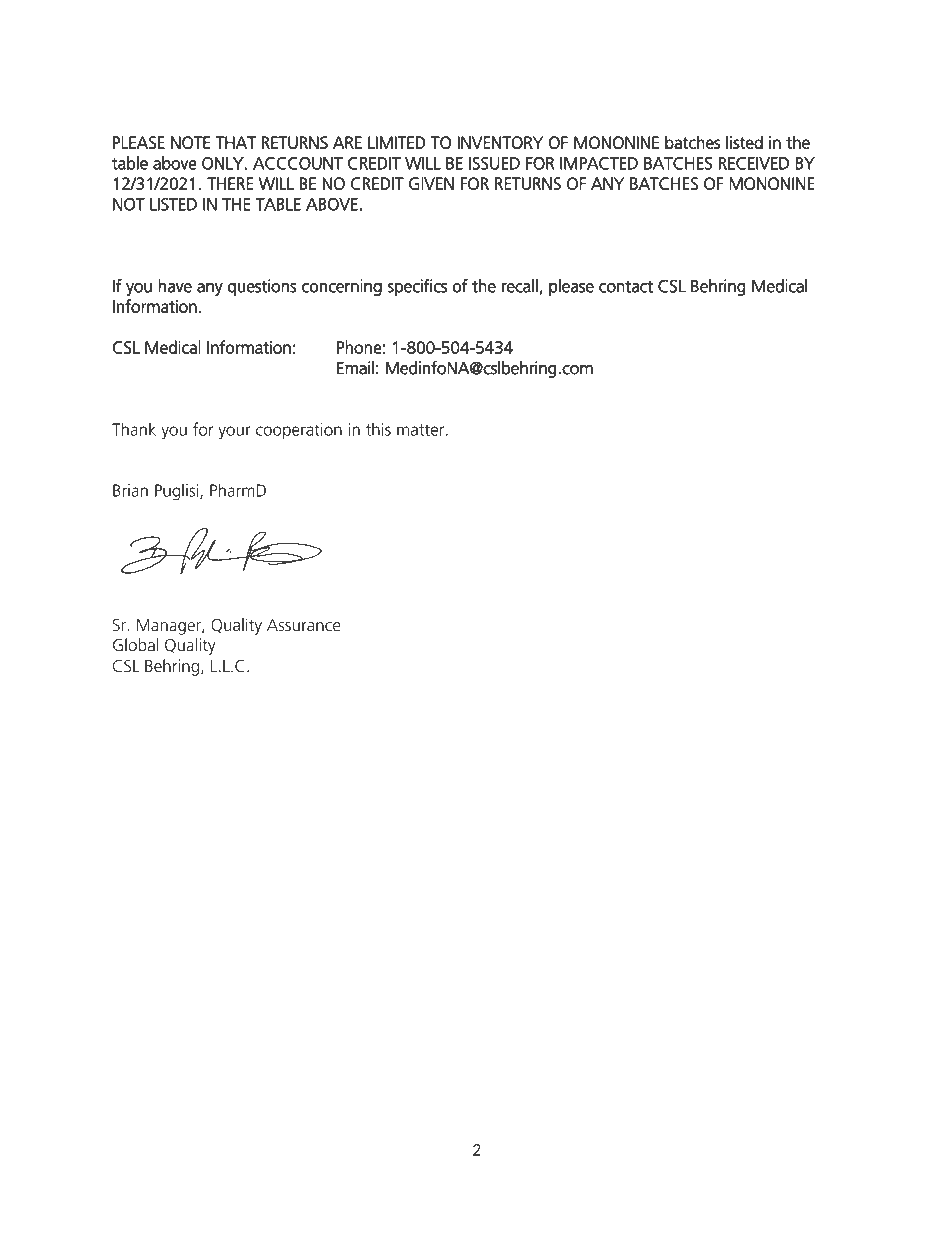 The height and width of the page is (1233, 952). What do you see at coordinates (355, 368) in the page?
I see `Email` at bounding box center [355, 368].
